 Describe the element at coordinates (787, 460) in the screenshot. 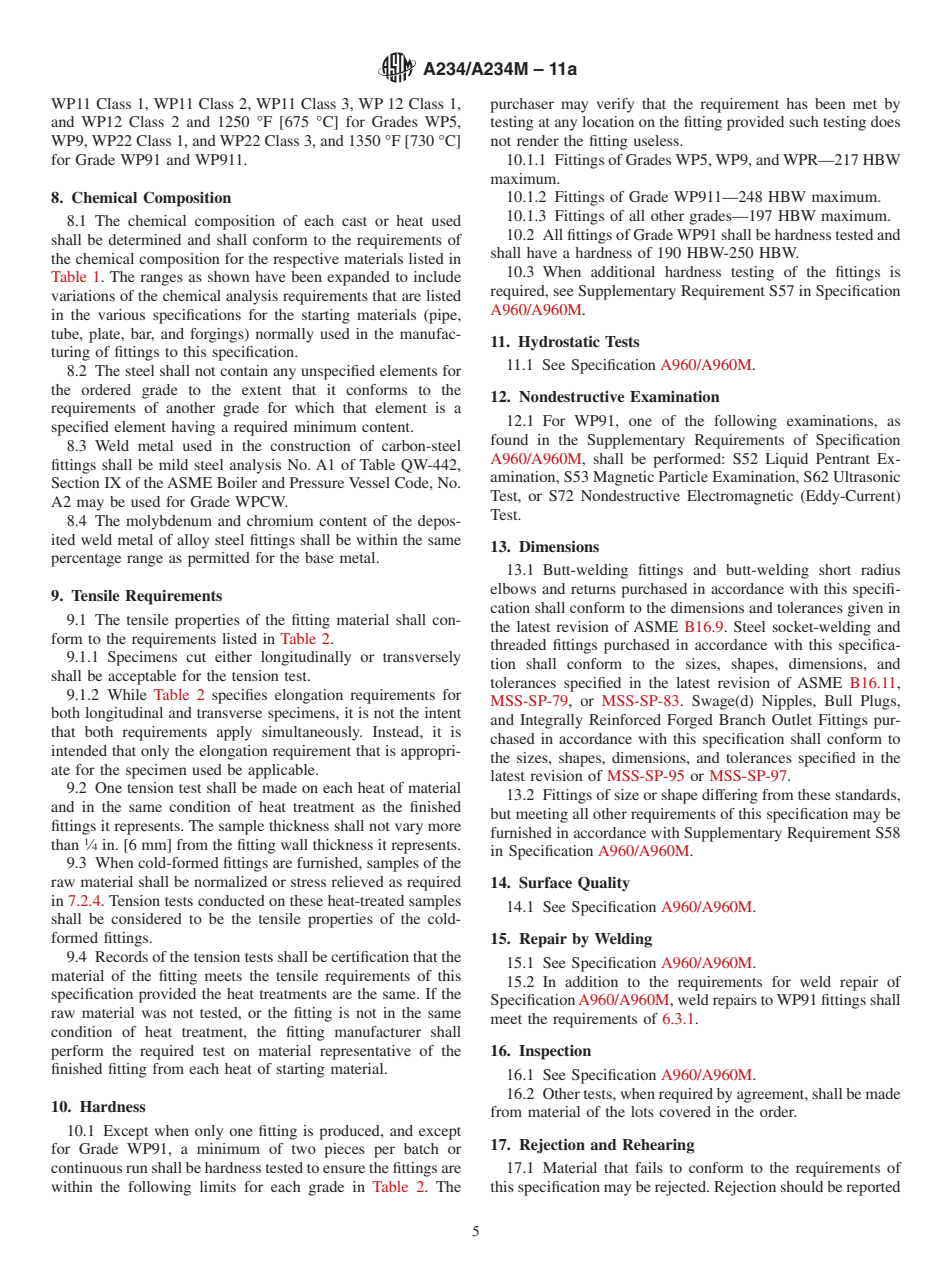

I see `Liquid` at that location.
